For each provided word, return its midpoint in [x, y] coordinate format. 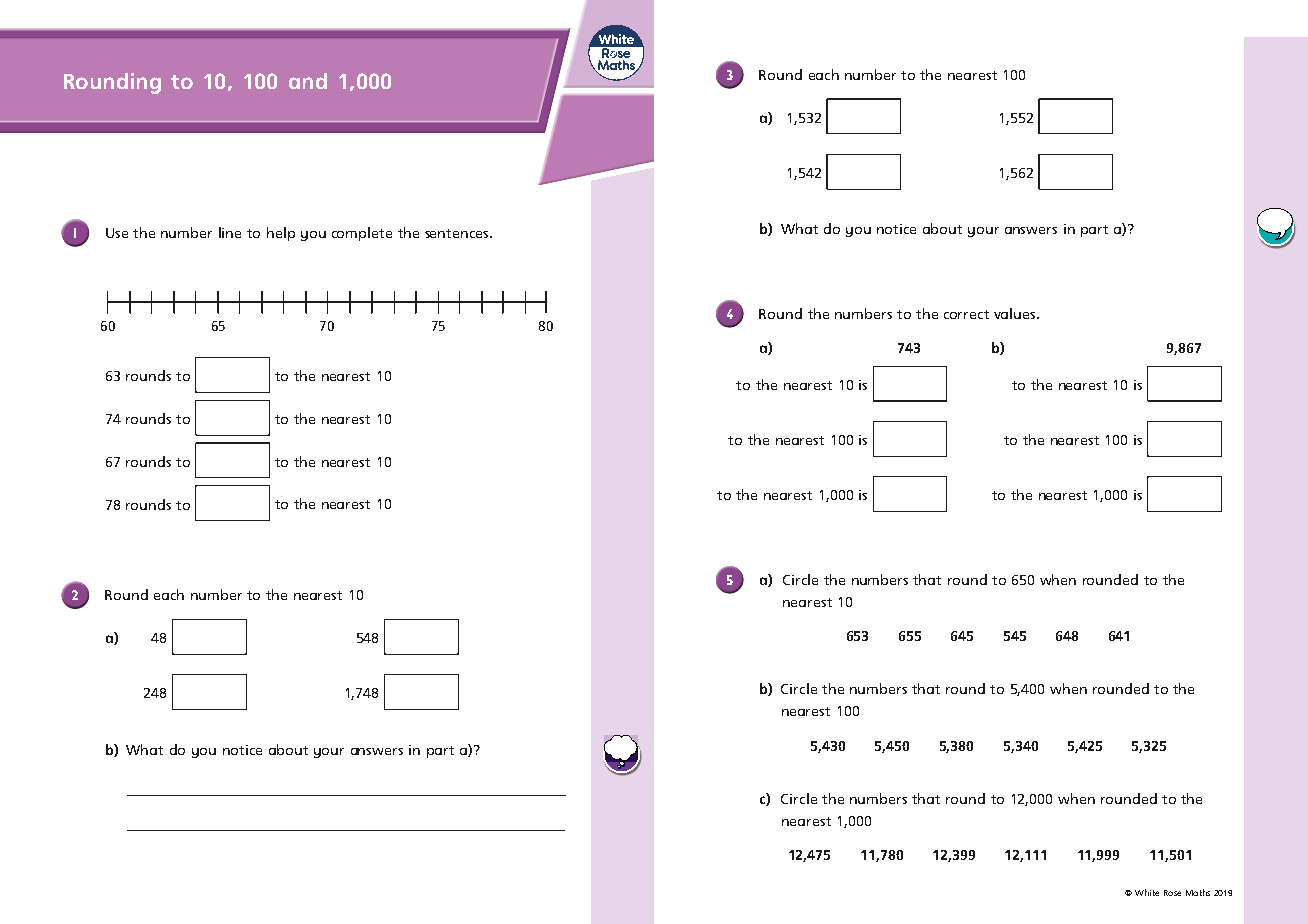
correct [966, 314]
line [230, 232]
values [1016, 313]
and [308, 81]
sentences [458, 233]
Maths [1198, 892]
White [1147, 892]
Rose [1172, 893]
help [281, 234]
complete [362, 234]
